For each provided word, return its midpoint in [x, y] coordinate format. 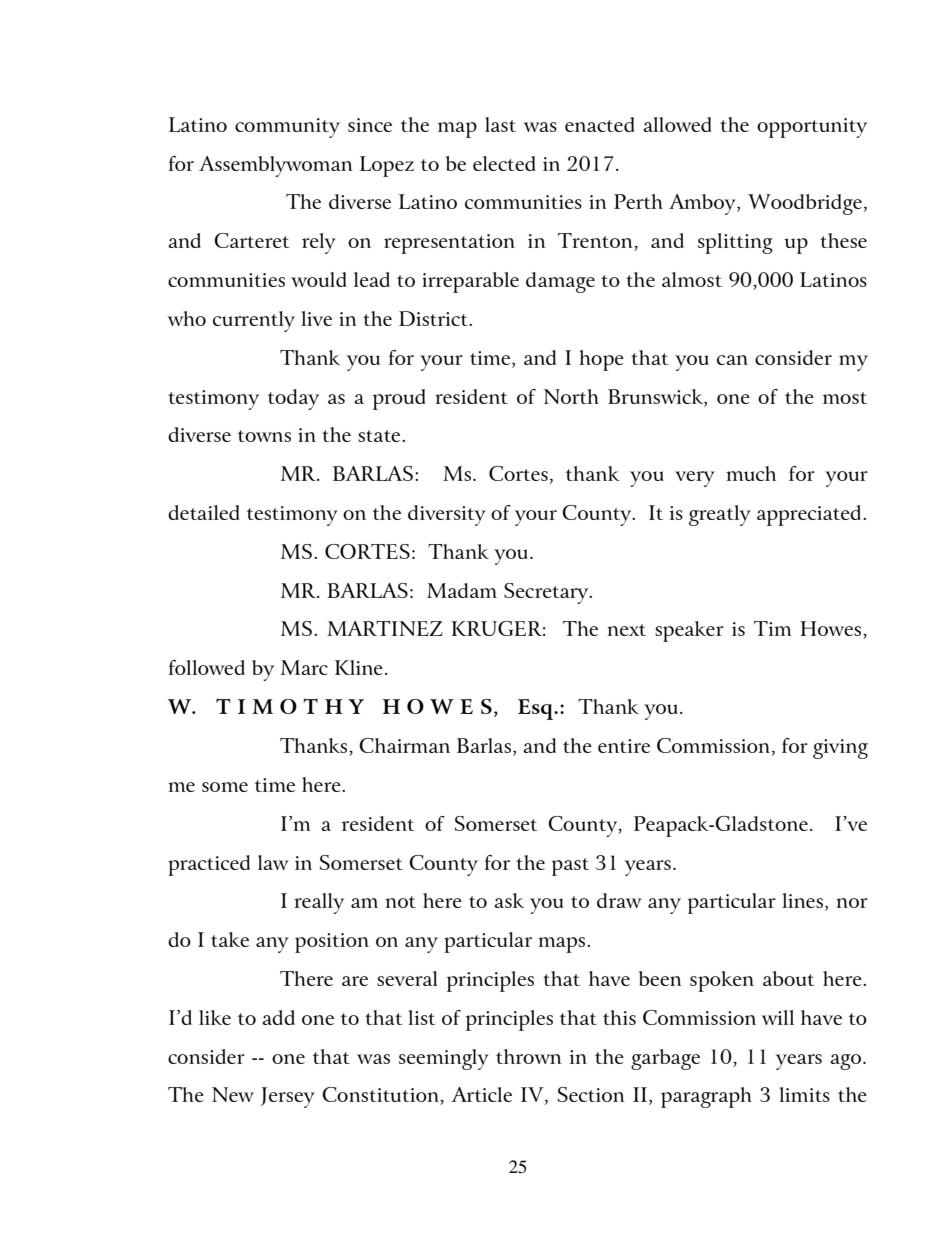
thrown [528, 1056]
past [570, 867]
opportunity [812, 128]
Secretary [547, 593]
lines [804, 902]
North [571, 396]
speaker [689, 631]
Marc [304, 667]
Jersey [288, 1097]
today [293, 399]
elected [504, 163]
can [732, 360]
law [273, 862]
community [287, 128]
